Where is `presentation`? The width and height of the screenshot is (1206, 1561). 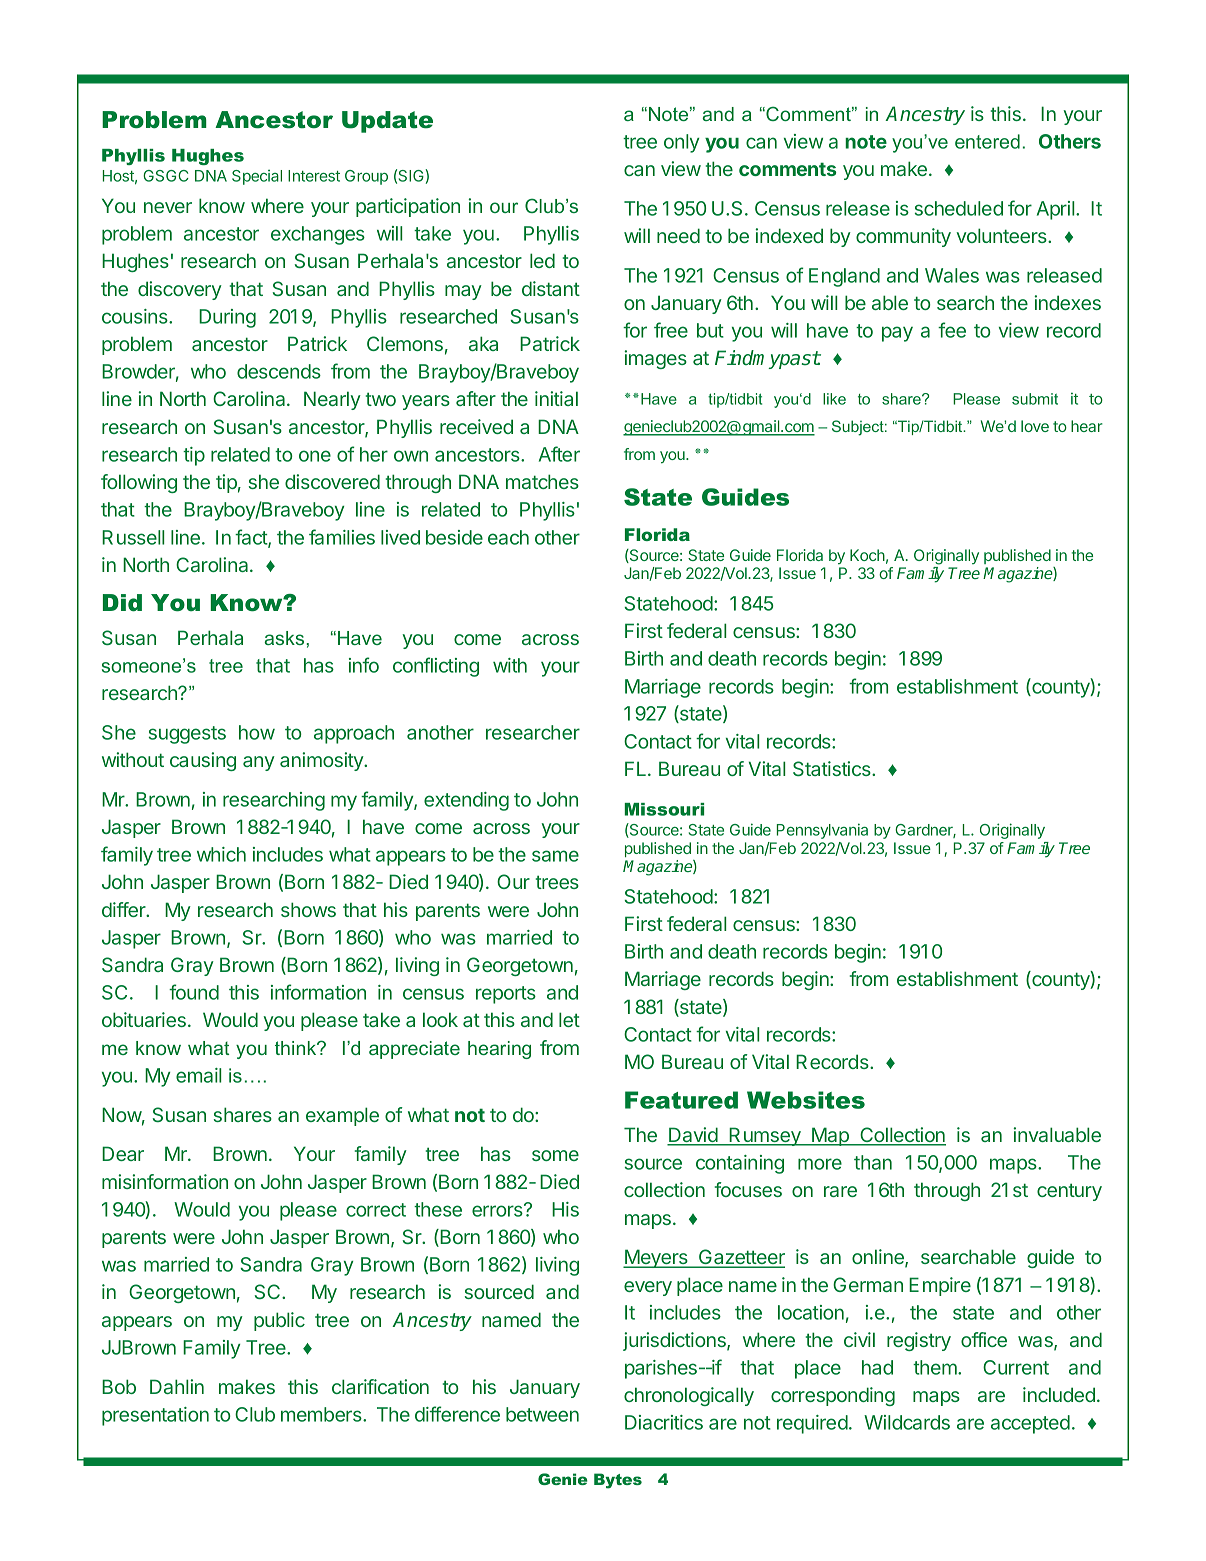 presentation is located at coordinates (155, 1416).
